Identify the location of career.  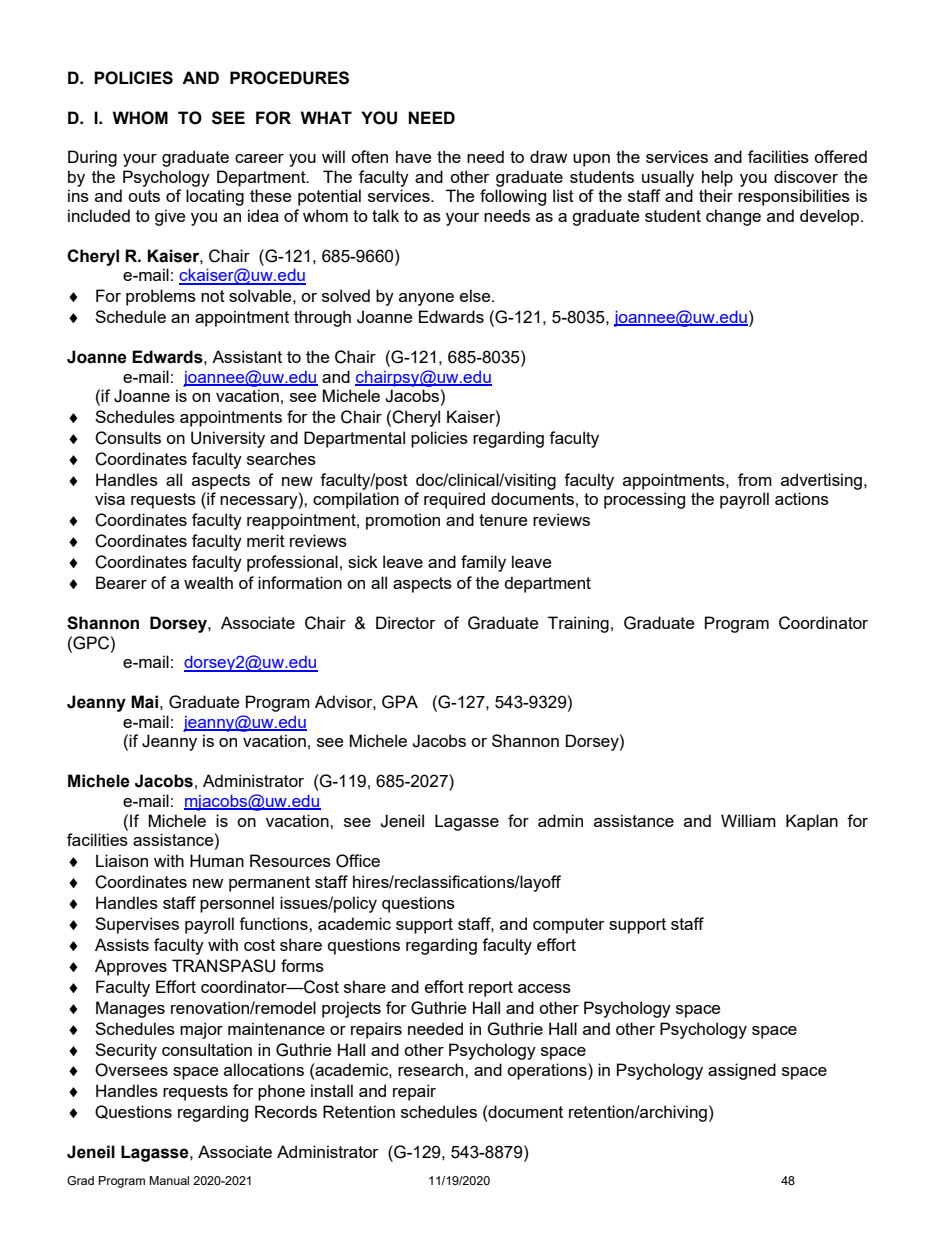
(259, 158).
